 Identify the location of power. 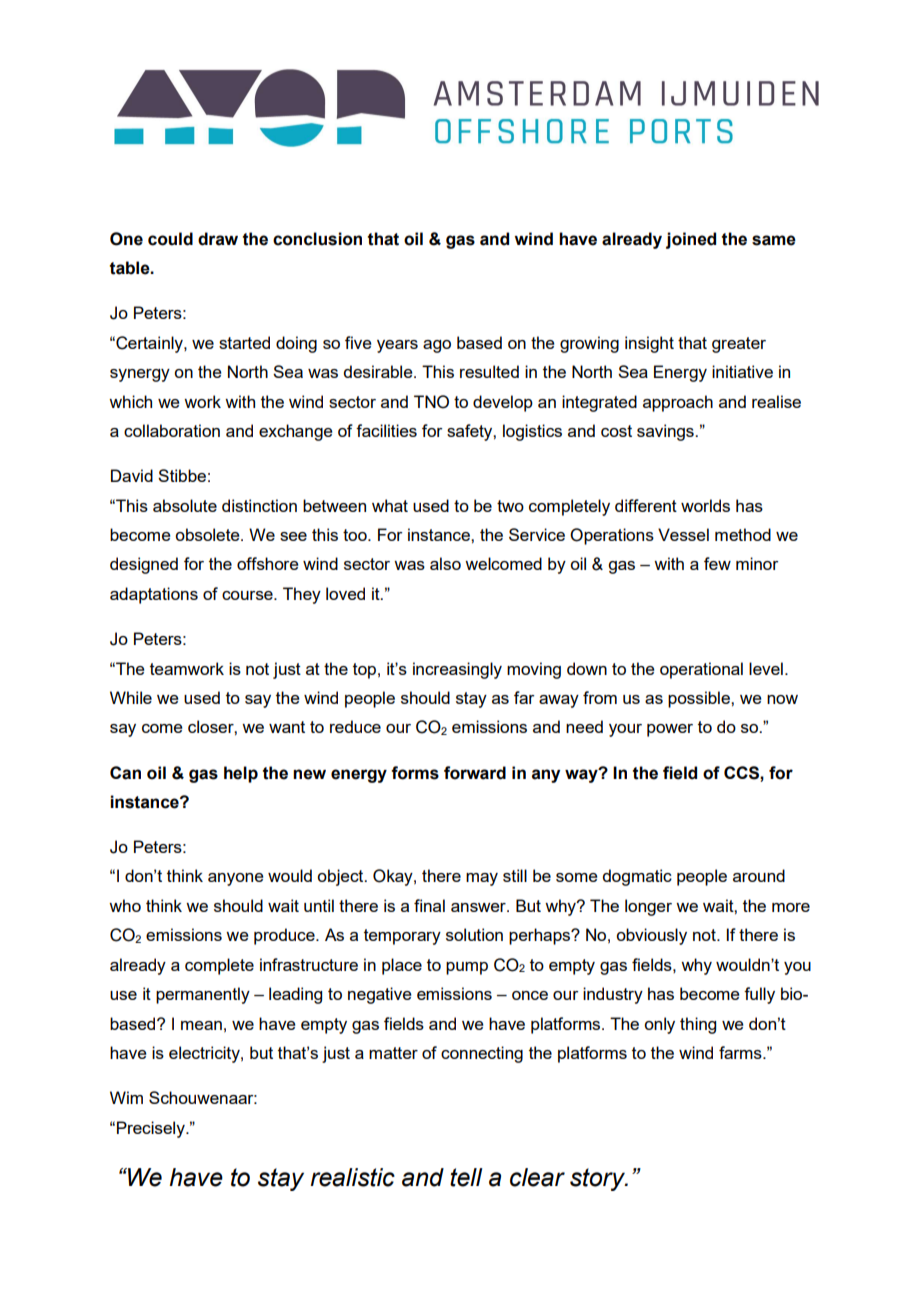
(670, 730).
